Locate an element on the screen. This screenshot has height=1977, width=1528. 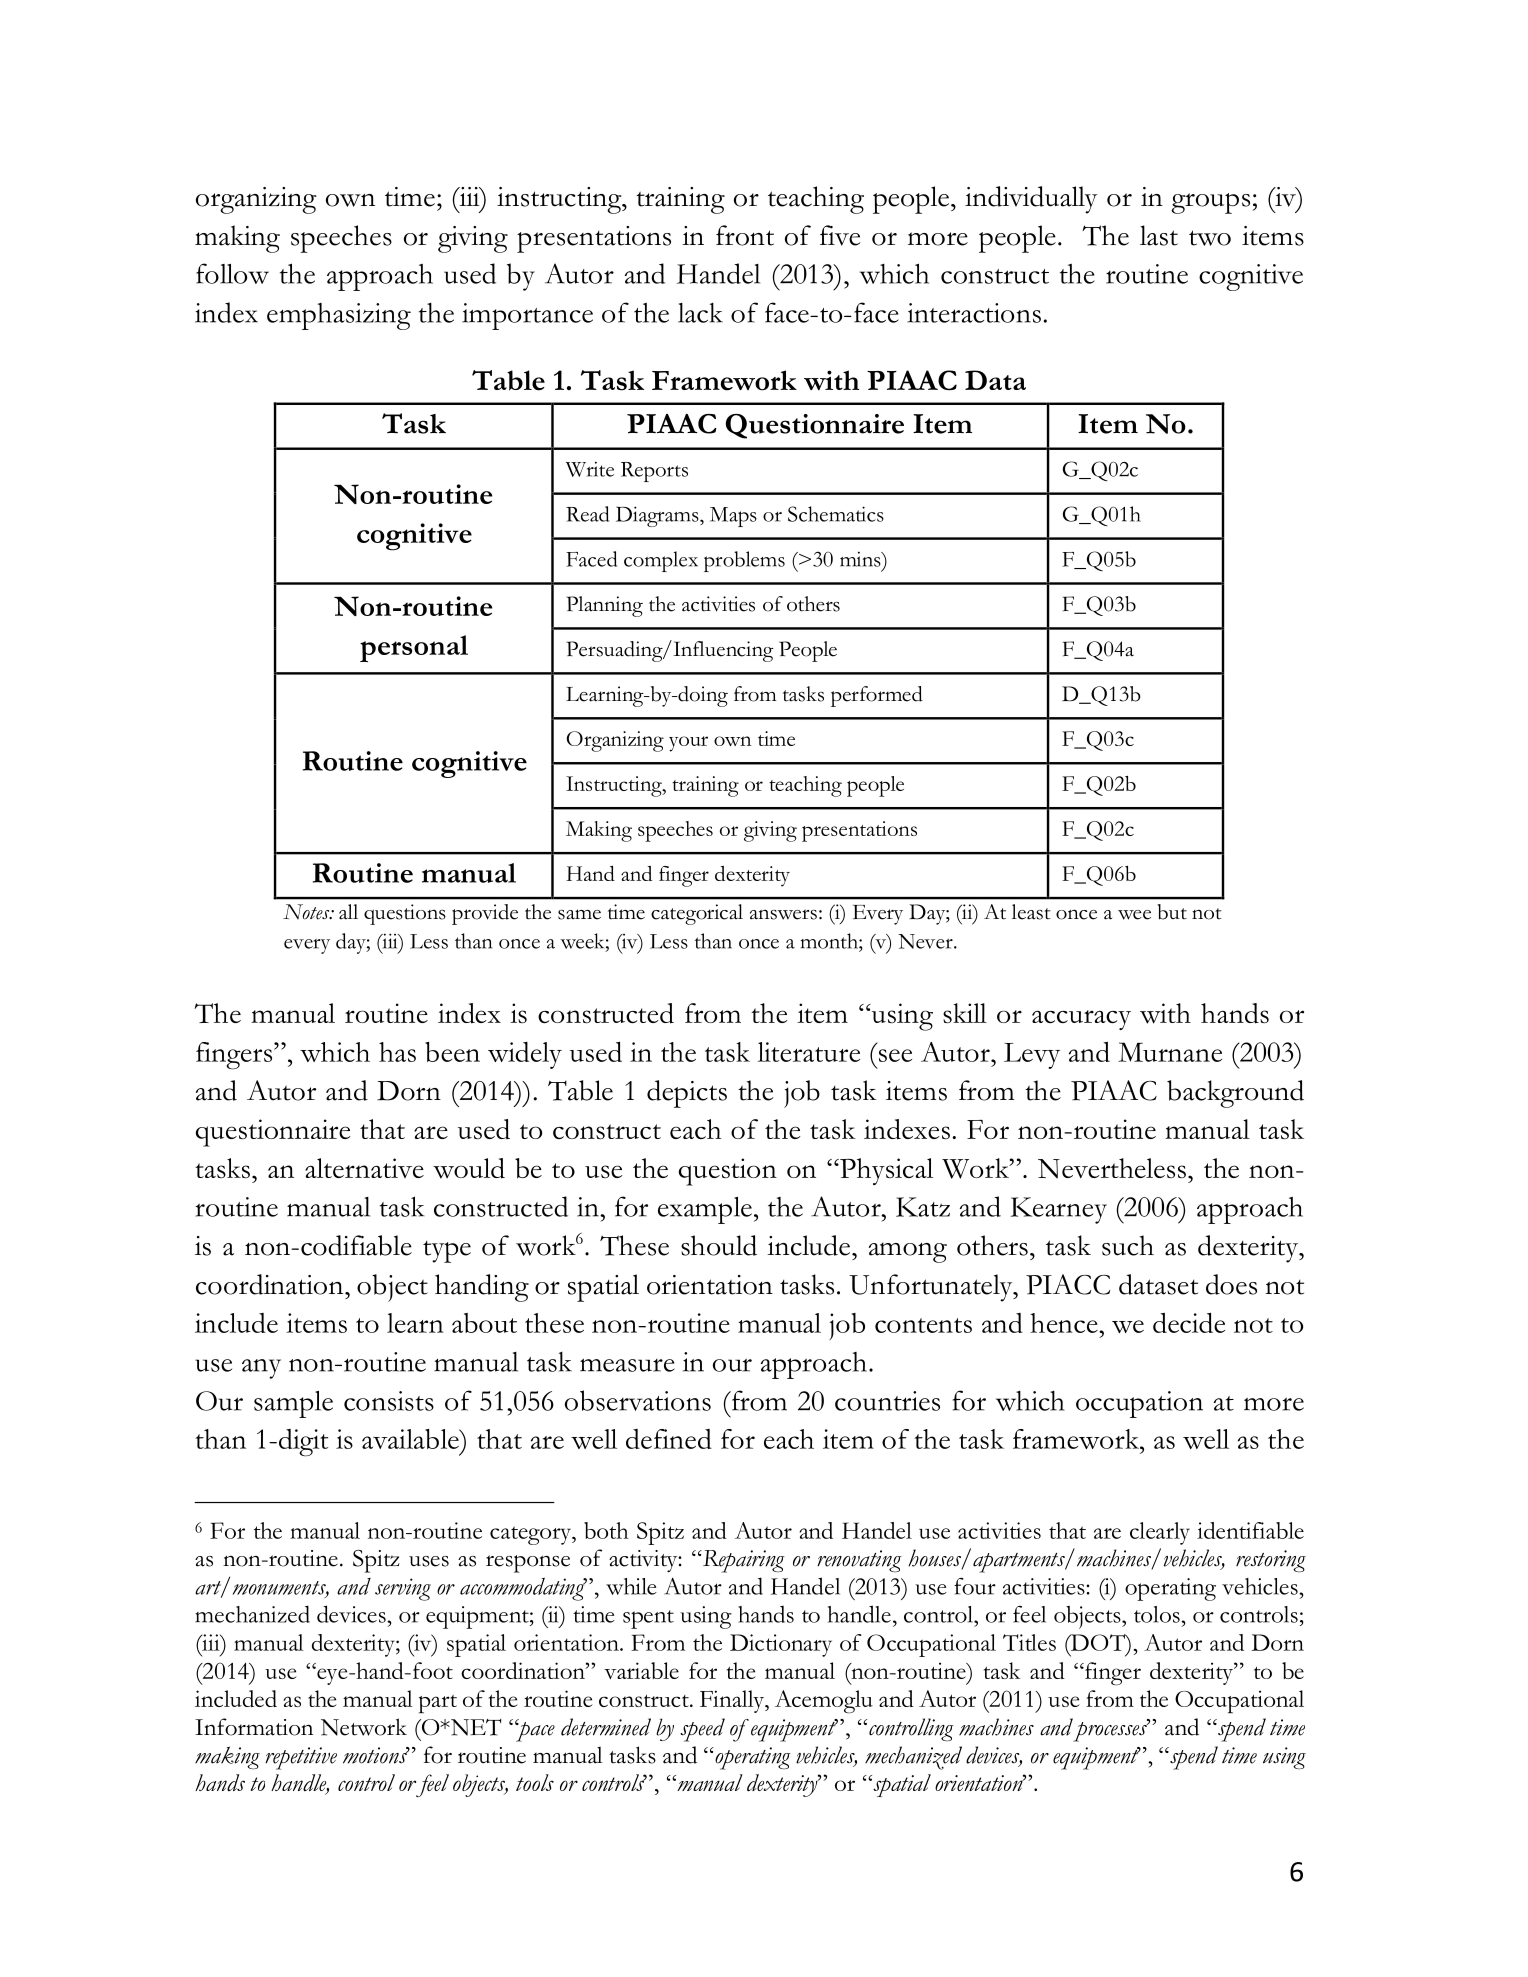
Notes is located at coordinates (307, 912).
